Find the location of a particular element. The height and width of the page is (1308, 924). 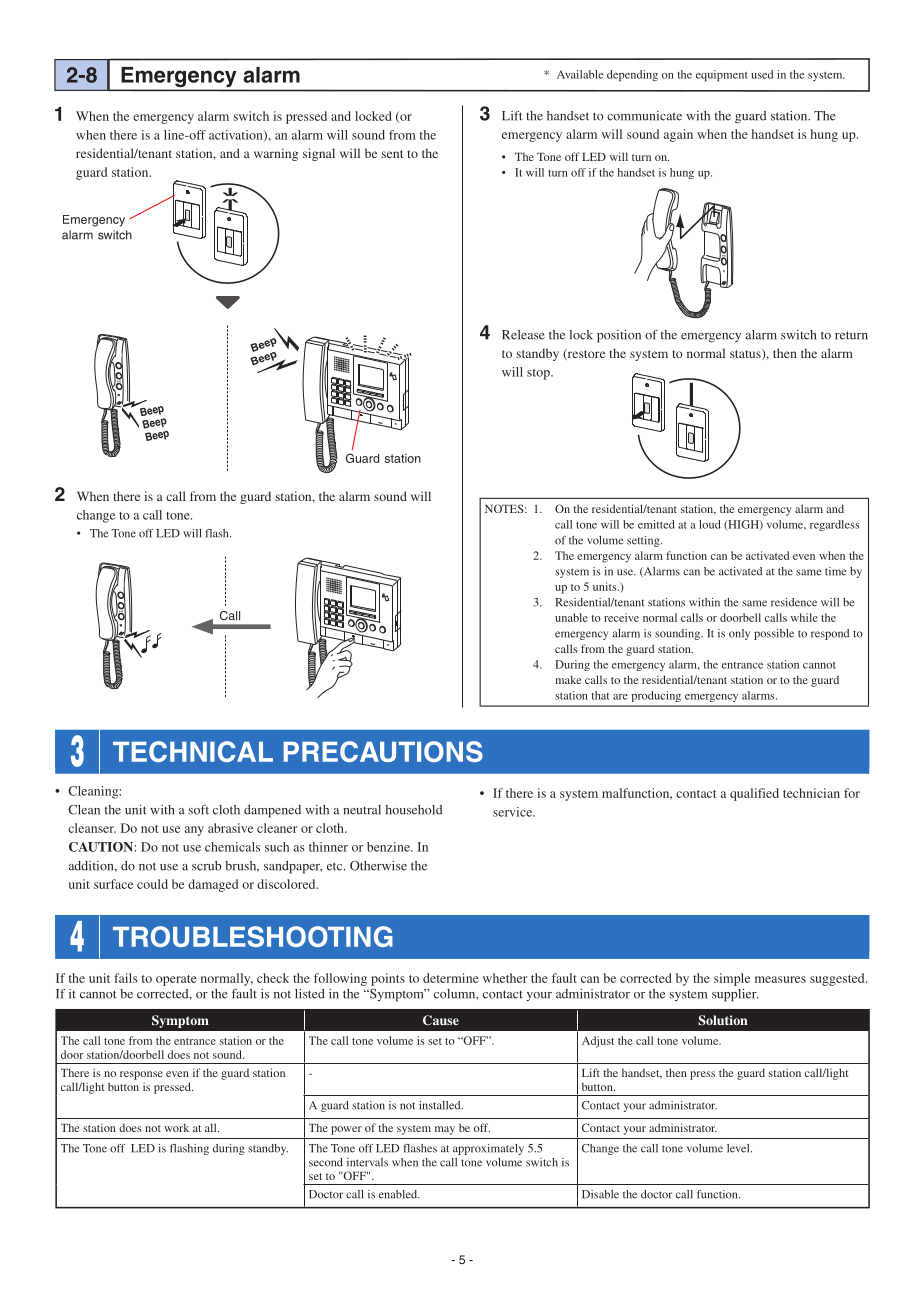

work is located at coordinates (176, 1127).
